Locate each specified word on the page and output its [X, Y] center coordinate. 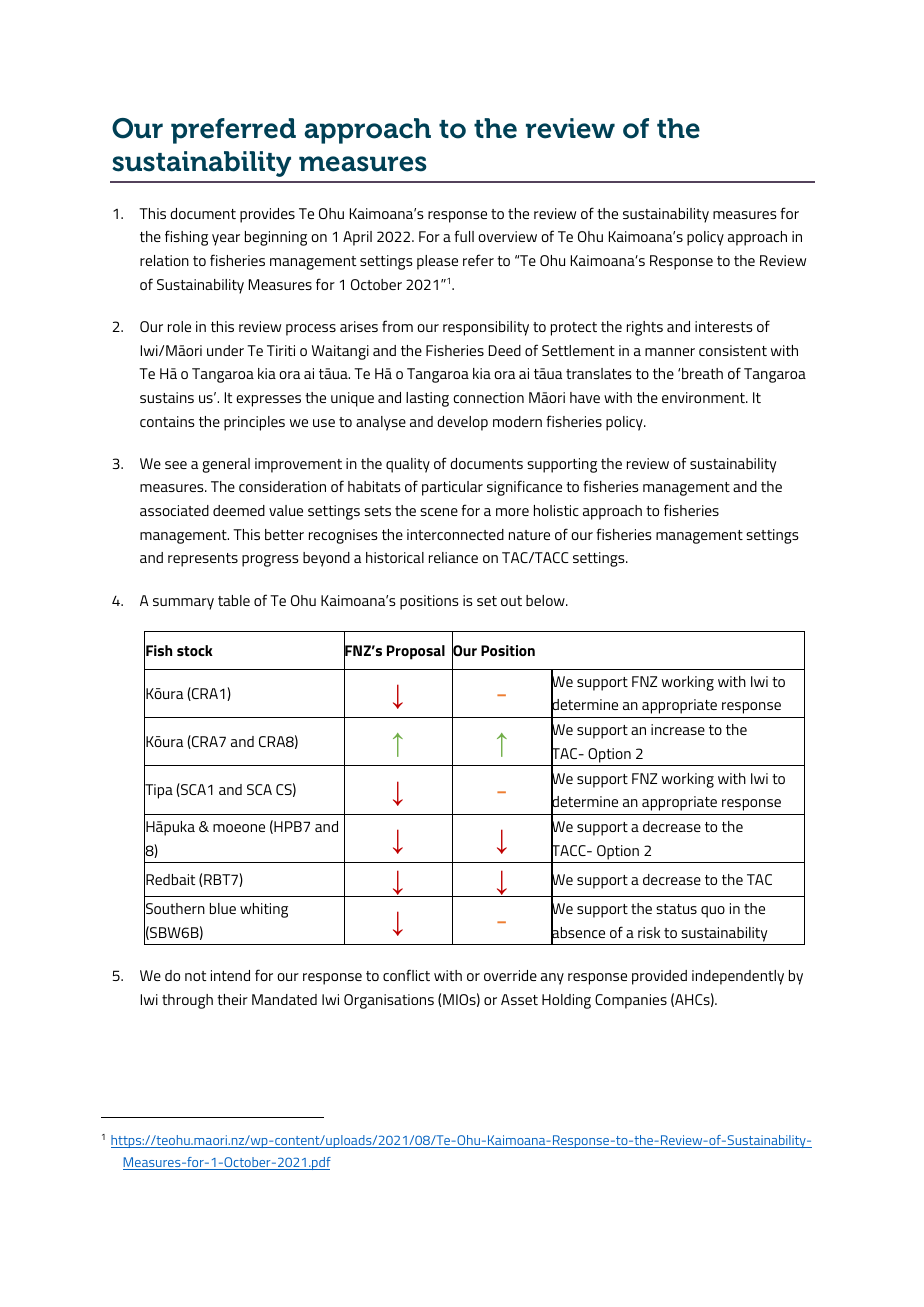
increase [678, 729]
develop [462, 423]
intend [230, 975]
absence [578, 932]
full [464, 236]
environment [704, 397]
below [546, 600]
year [226, 240]
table [234, 600]
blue [223, 908]
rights [645, 328]
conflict [406, 975]
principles [254, 423]
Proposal [416, 652]
